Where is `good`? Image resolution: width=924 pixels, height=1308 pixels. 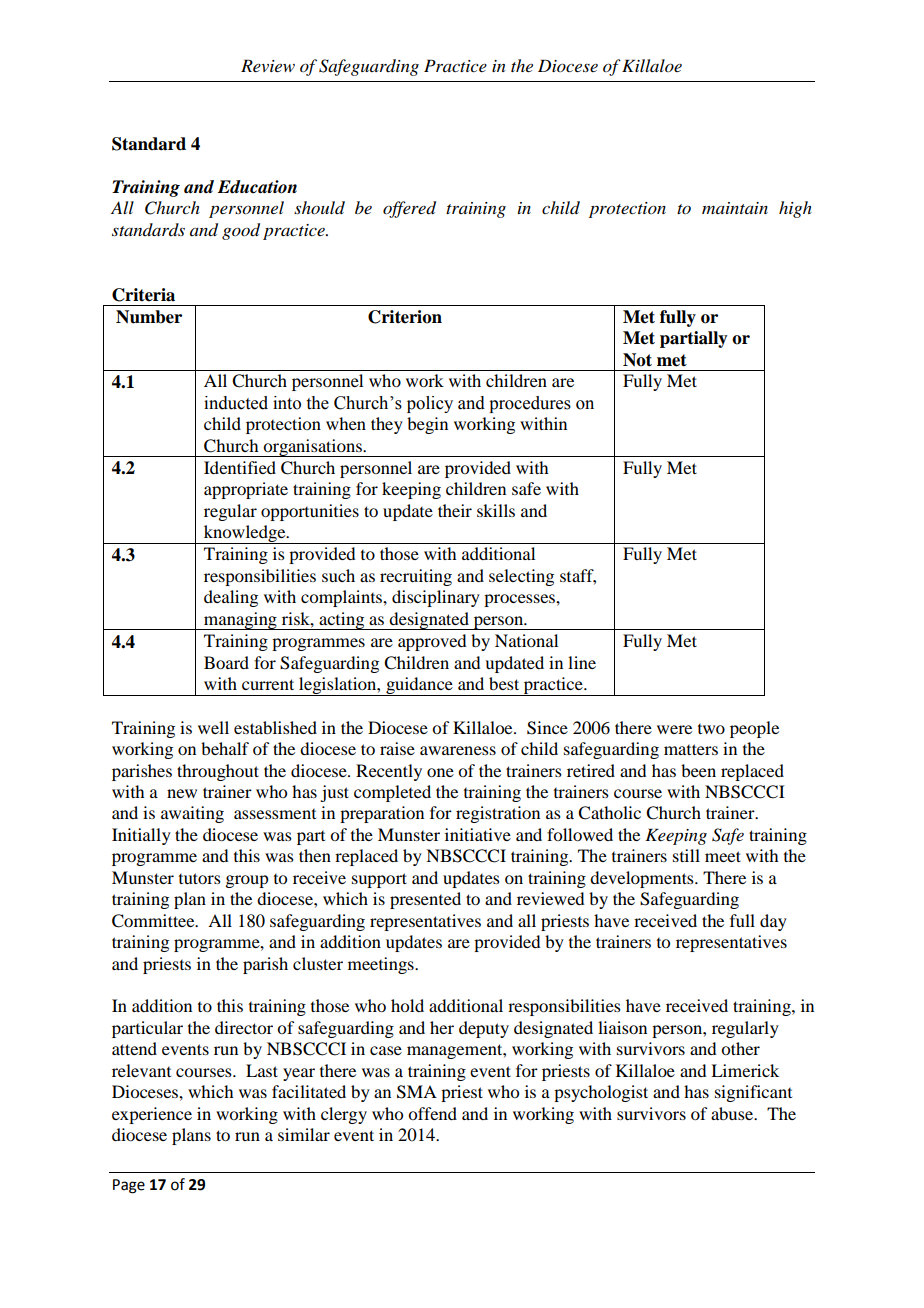 good is located at coordinates (241, 231).
